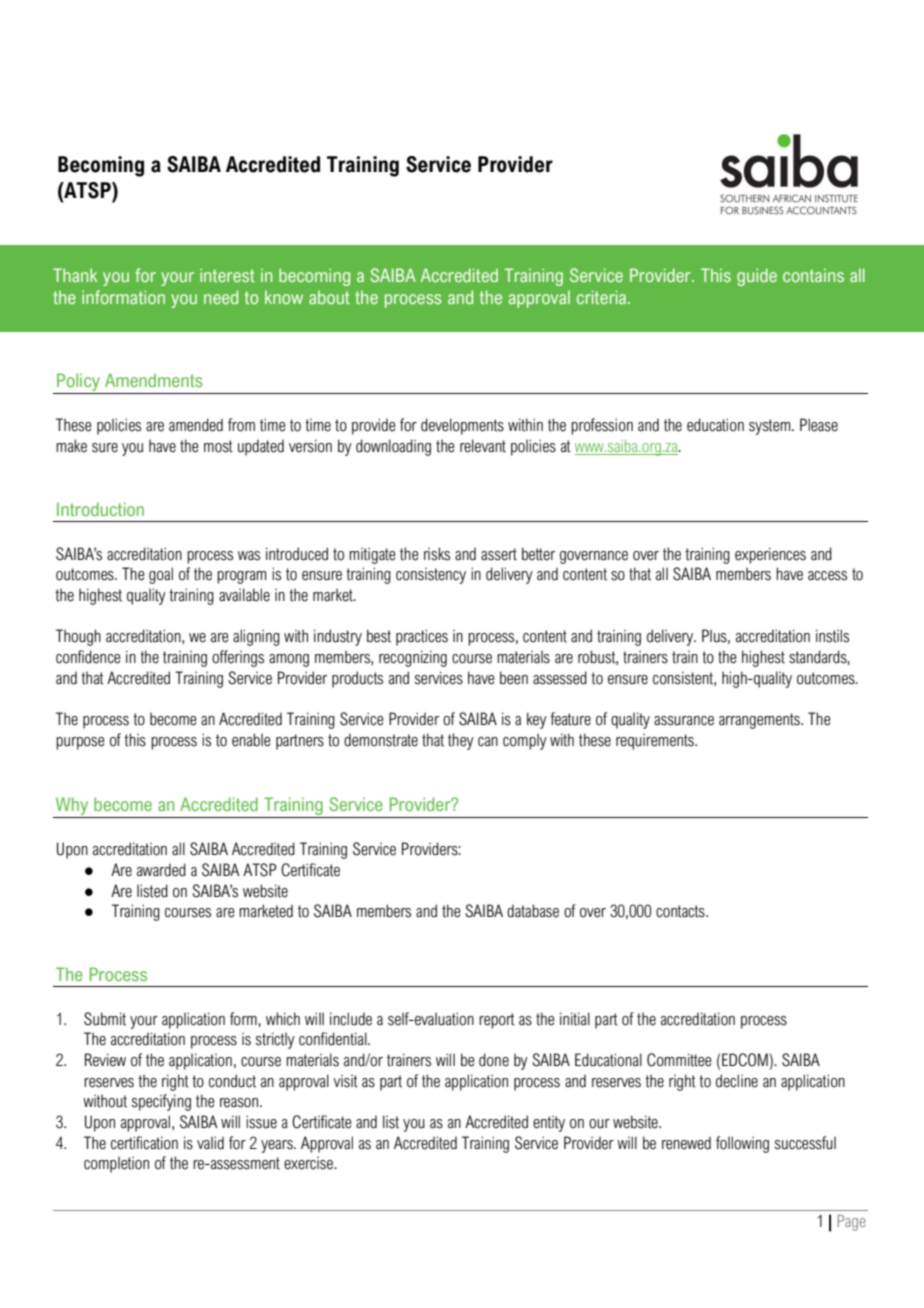  I want to click on completion, so click(116, 1164).
